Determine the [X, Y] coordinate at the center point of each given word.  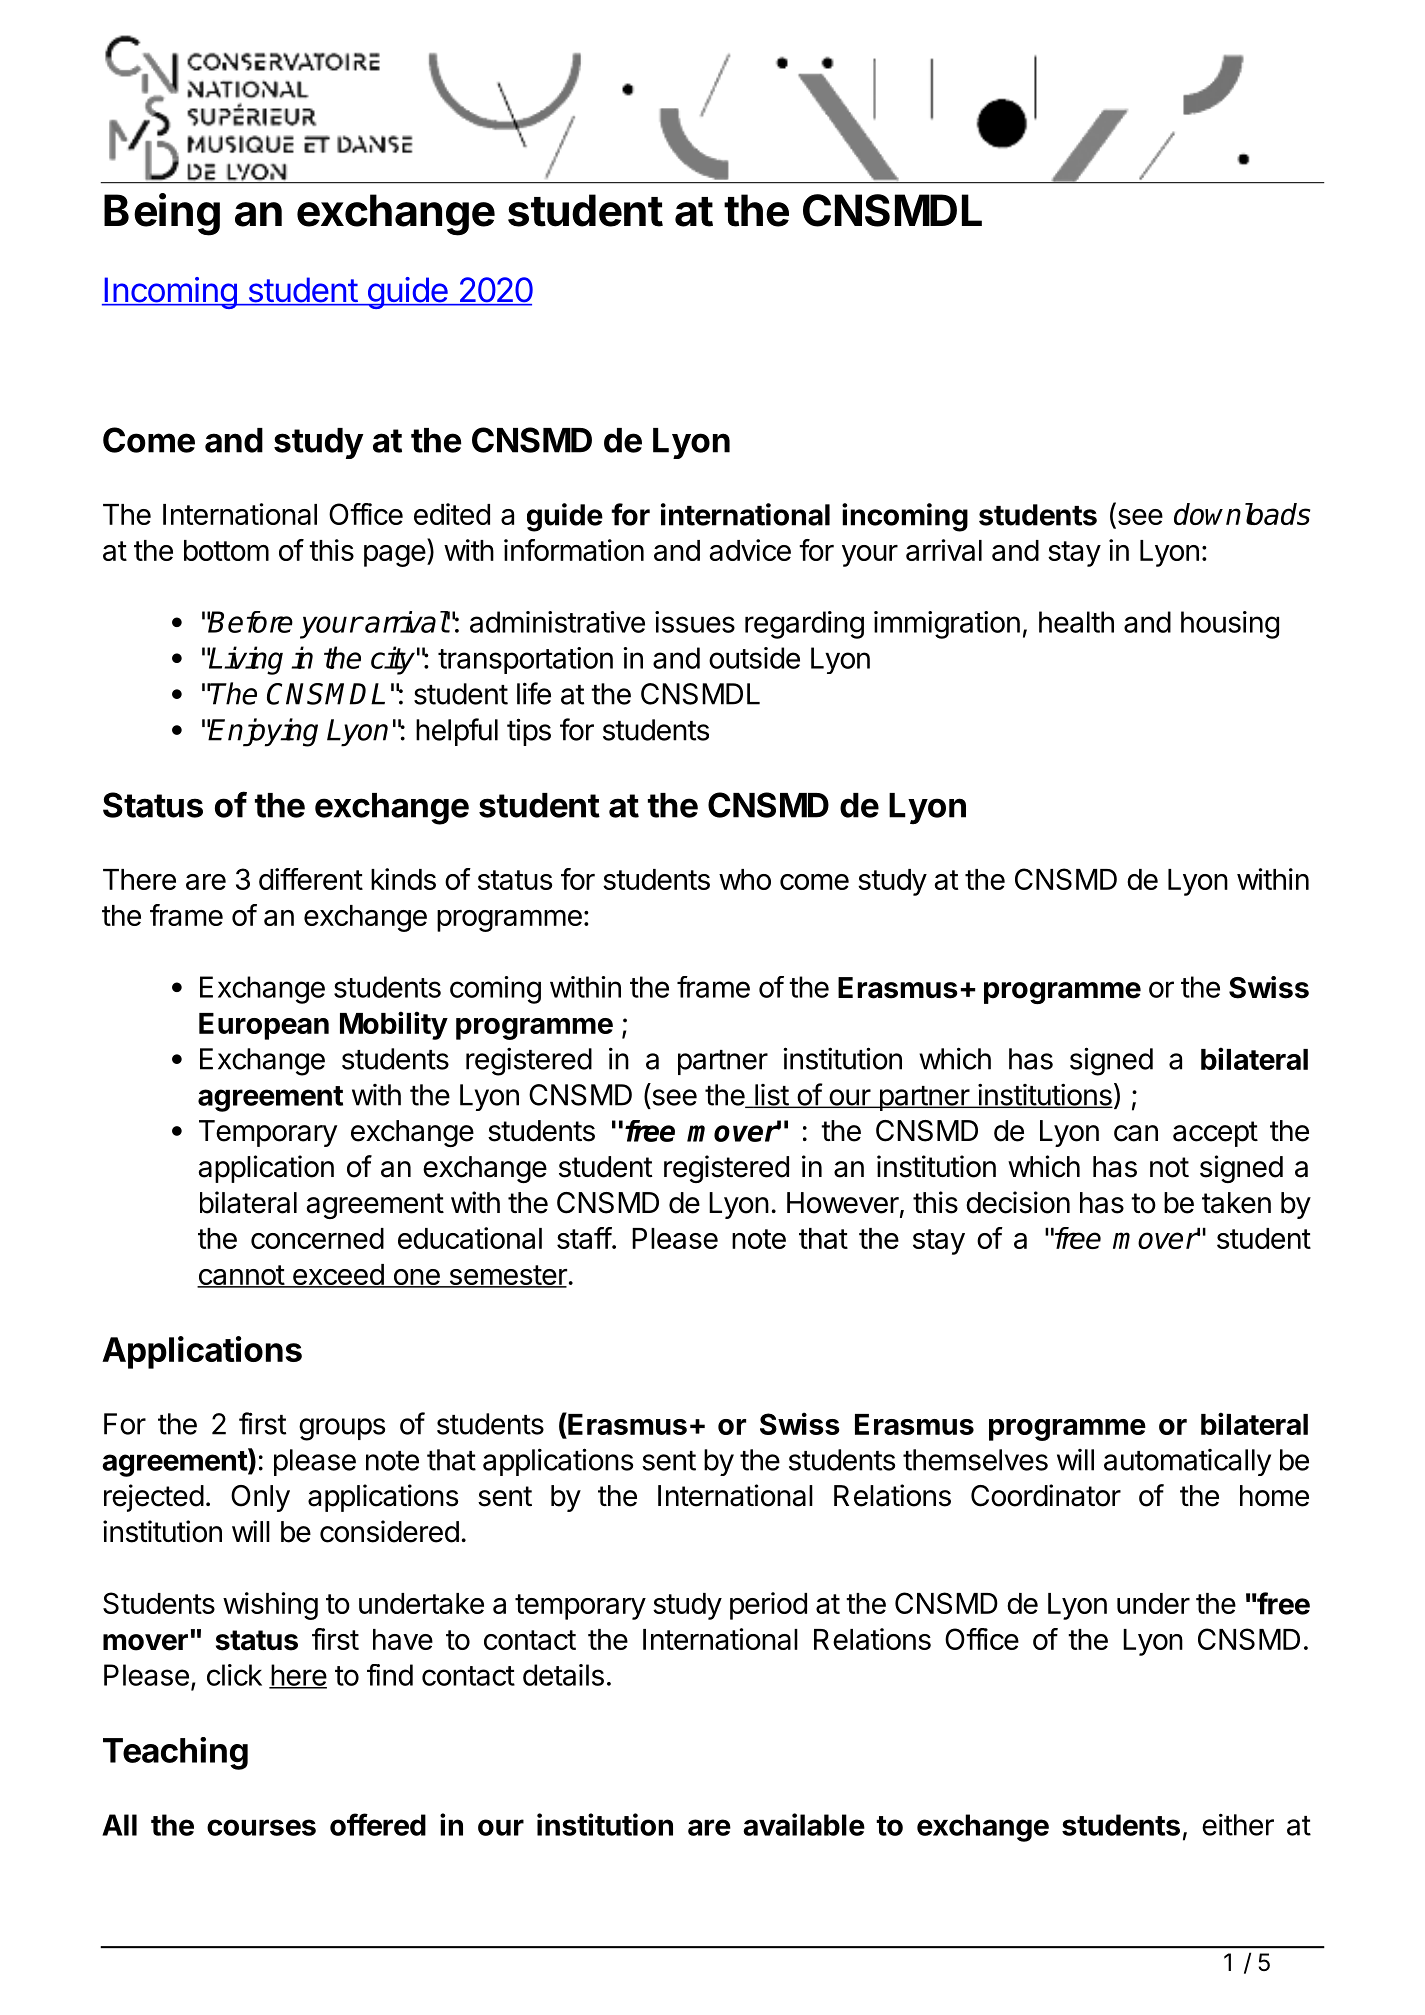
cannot [241, 1276]
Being [162, 214]
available [804, 1824]
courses [261, 1827]
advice [750, 550]
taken [1236, 1203]
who [745, 879]
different [311, 879]
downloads [1242, 514]
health [1076, 622]
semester [507, 1276]
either [1238, 1824]
